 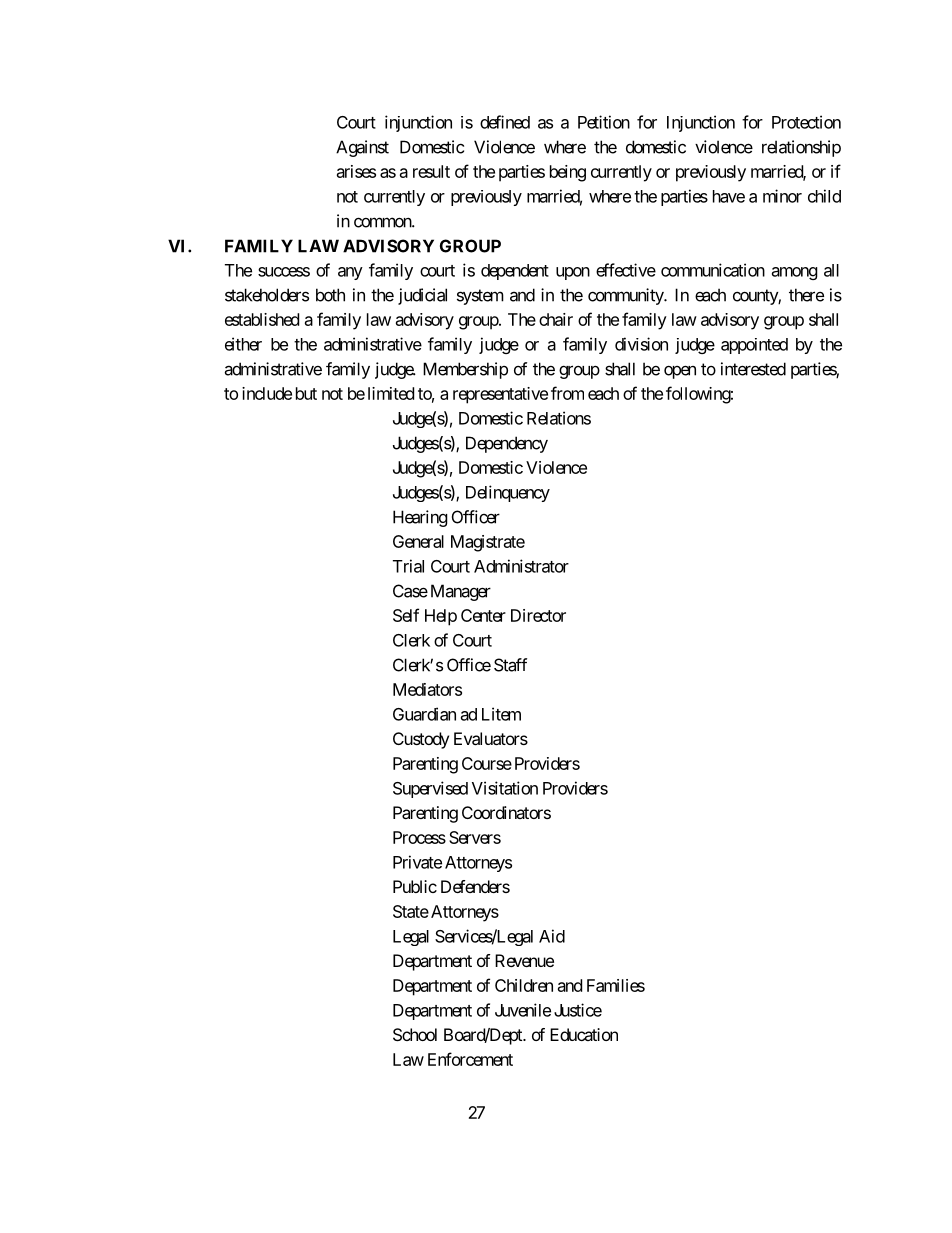 I want to click on Juvenile, so click(x=523, y=1010).
